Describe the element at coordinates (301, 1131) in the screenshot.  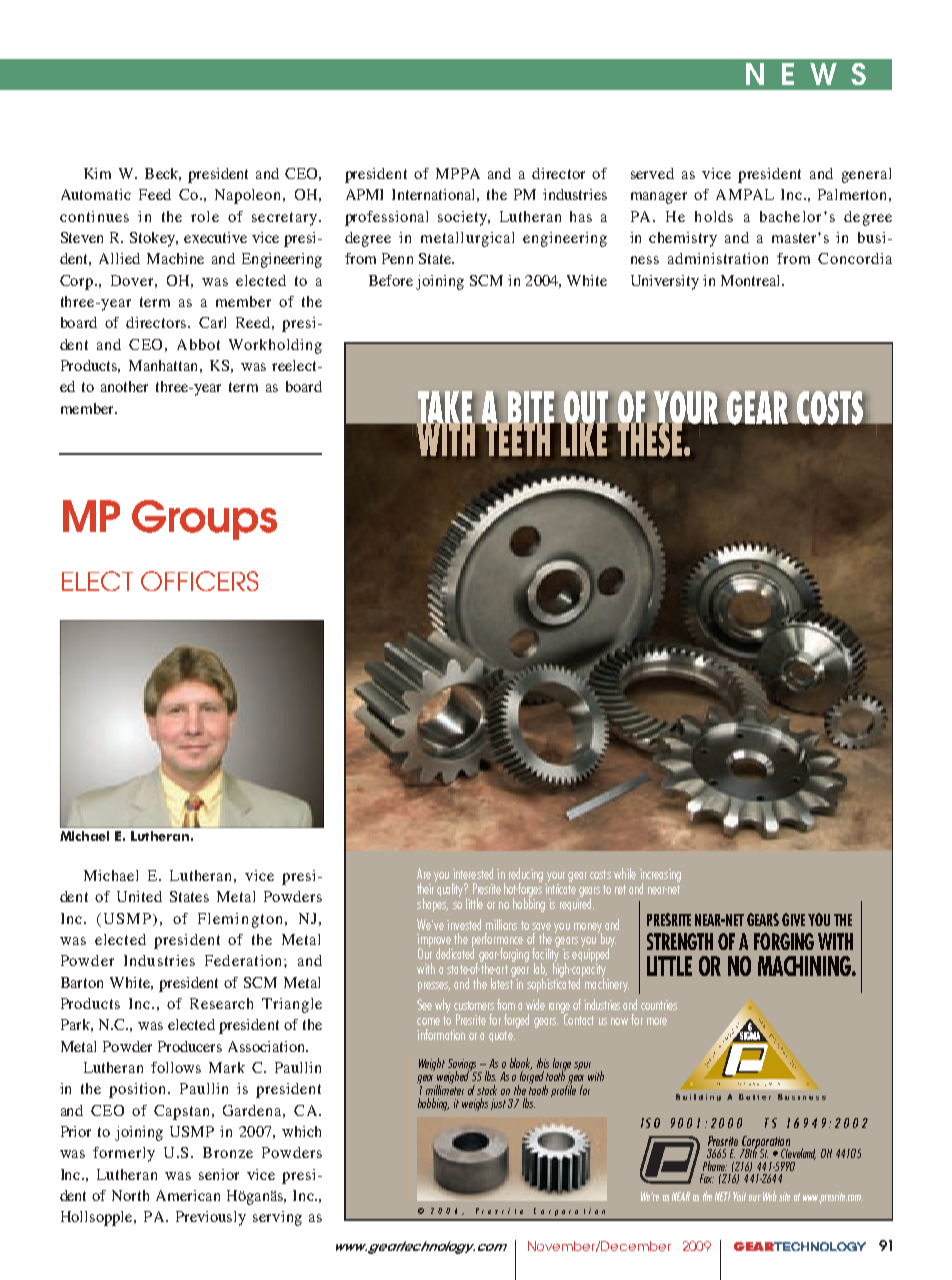
I see `which` at that location.
